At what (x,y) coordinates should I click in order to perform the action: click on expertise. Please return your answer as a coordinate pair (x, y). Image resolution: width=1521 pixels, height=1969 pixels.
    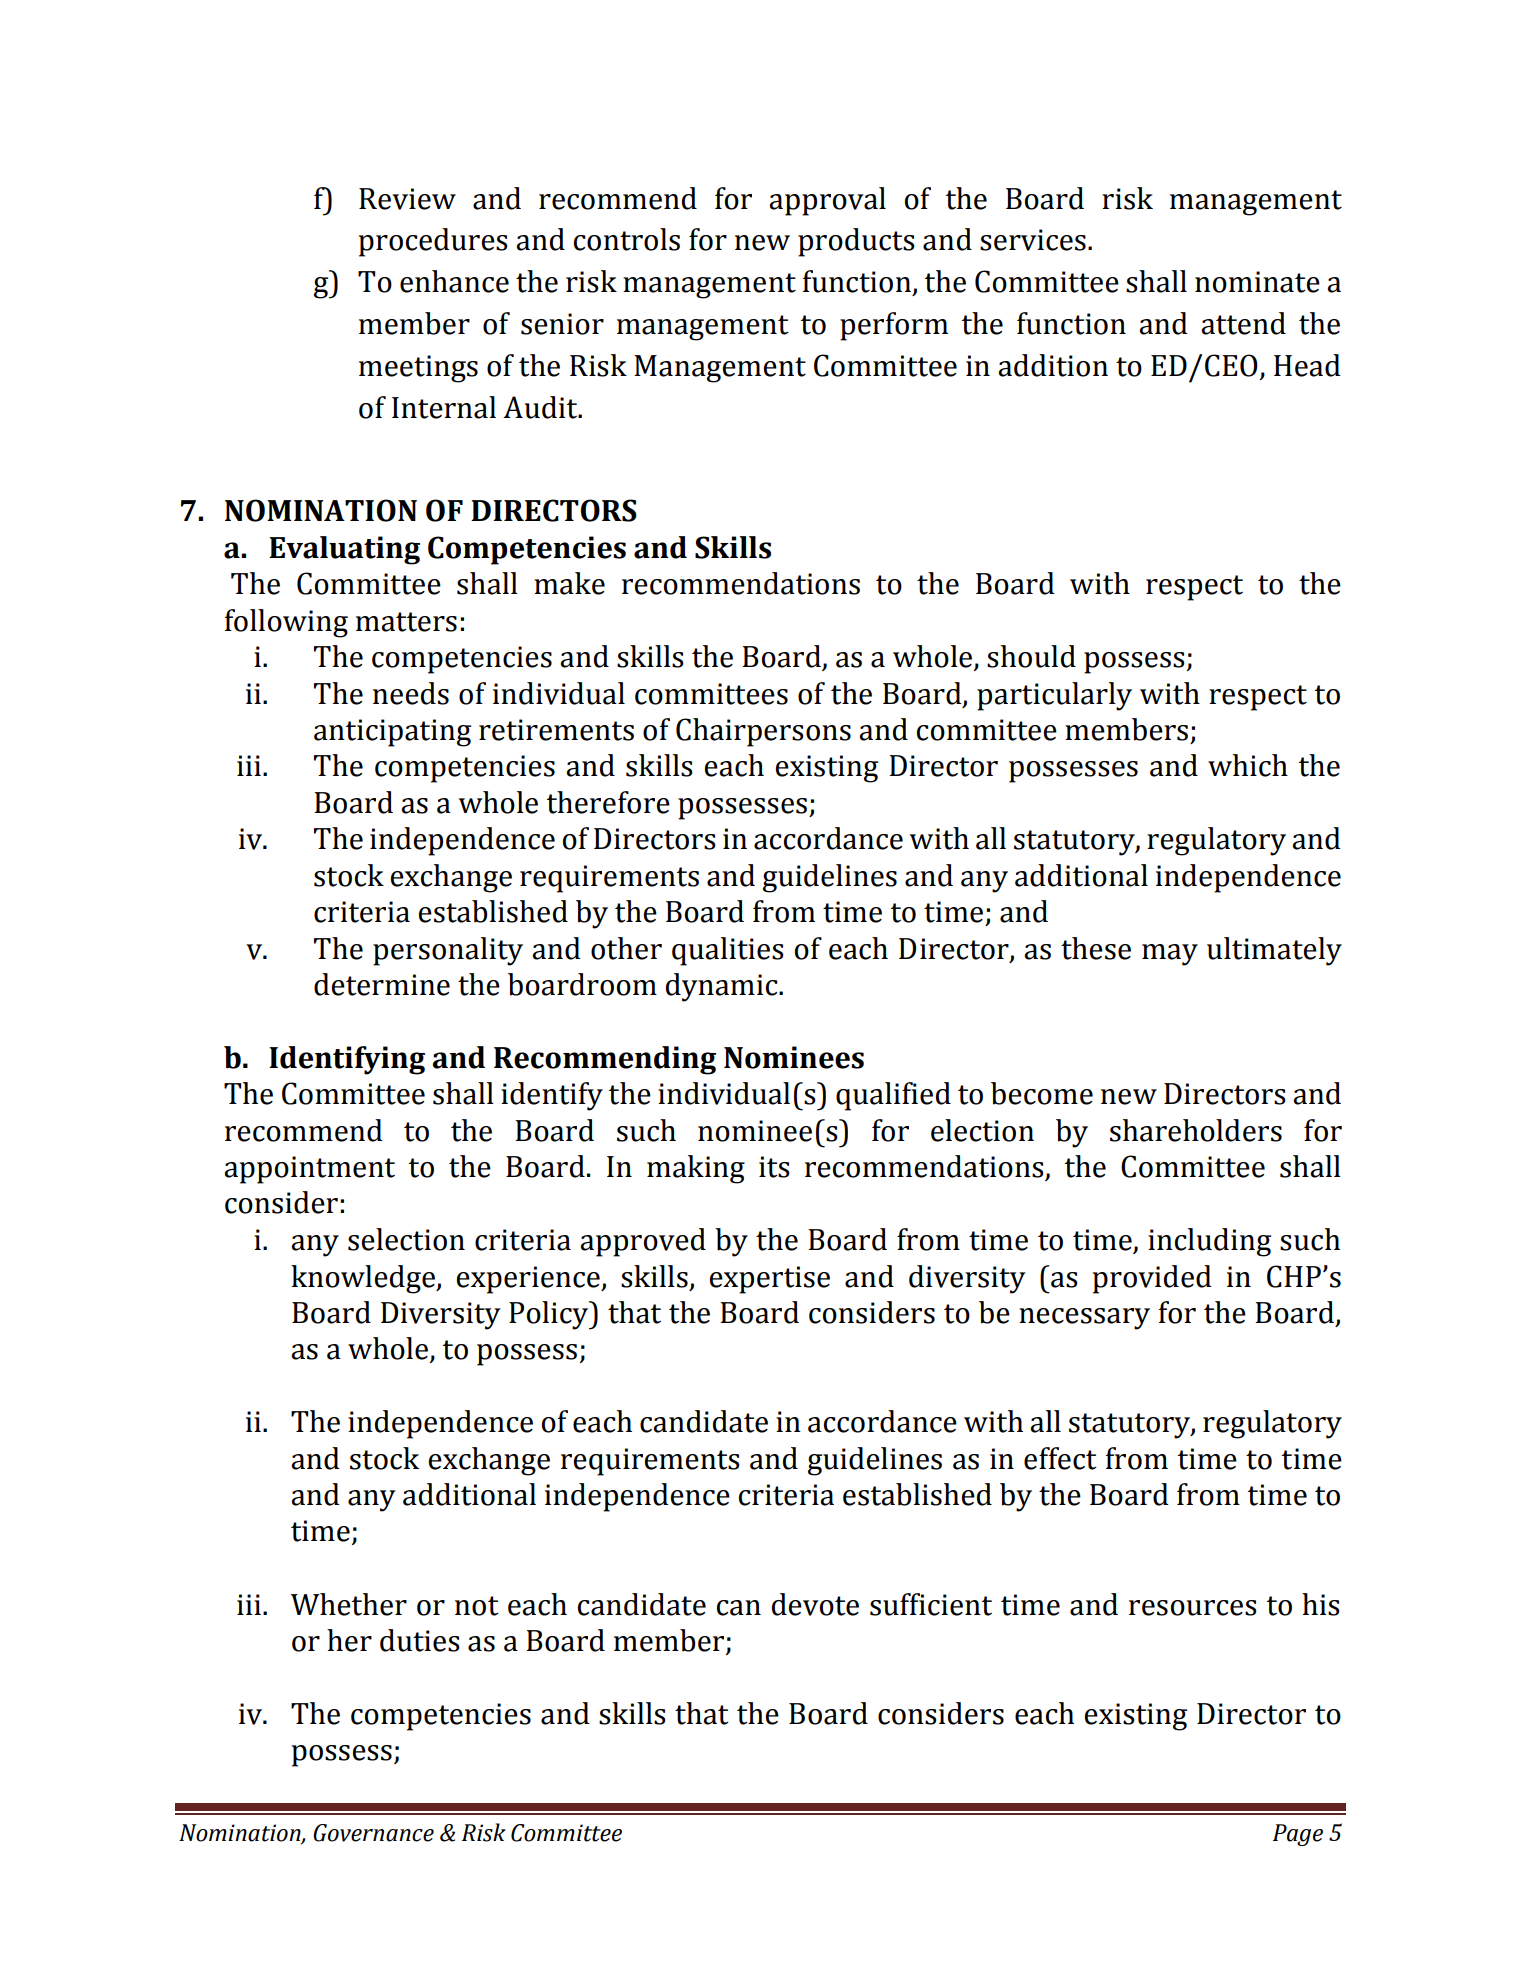
    Looking at the image, I should click on (770, 1280).
